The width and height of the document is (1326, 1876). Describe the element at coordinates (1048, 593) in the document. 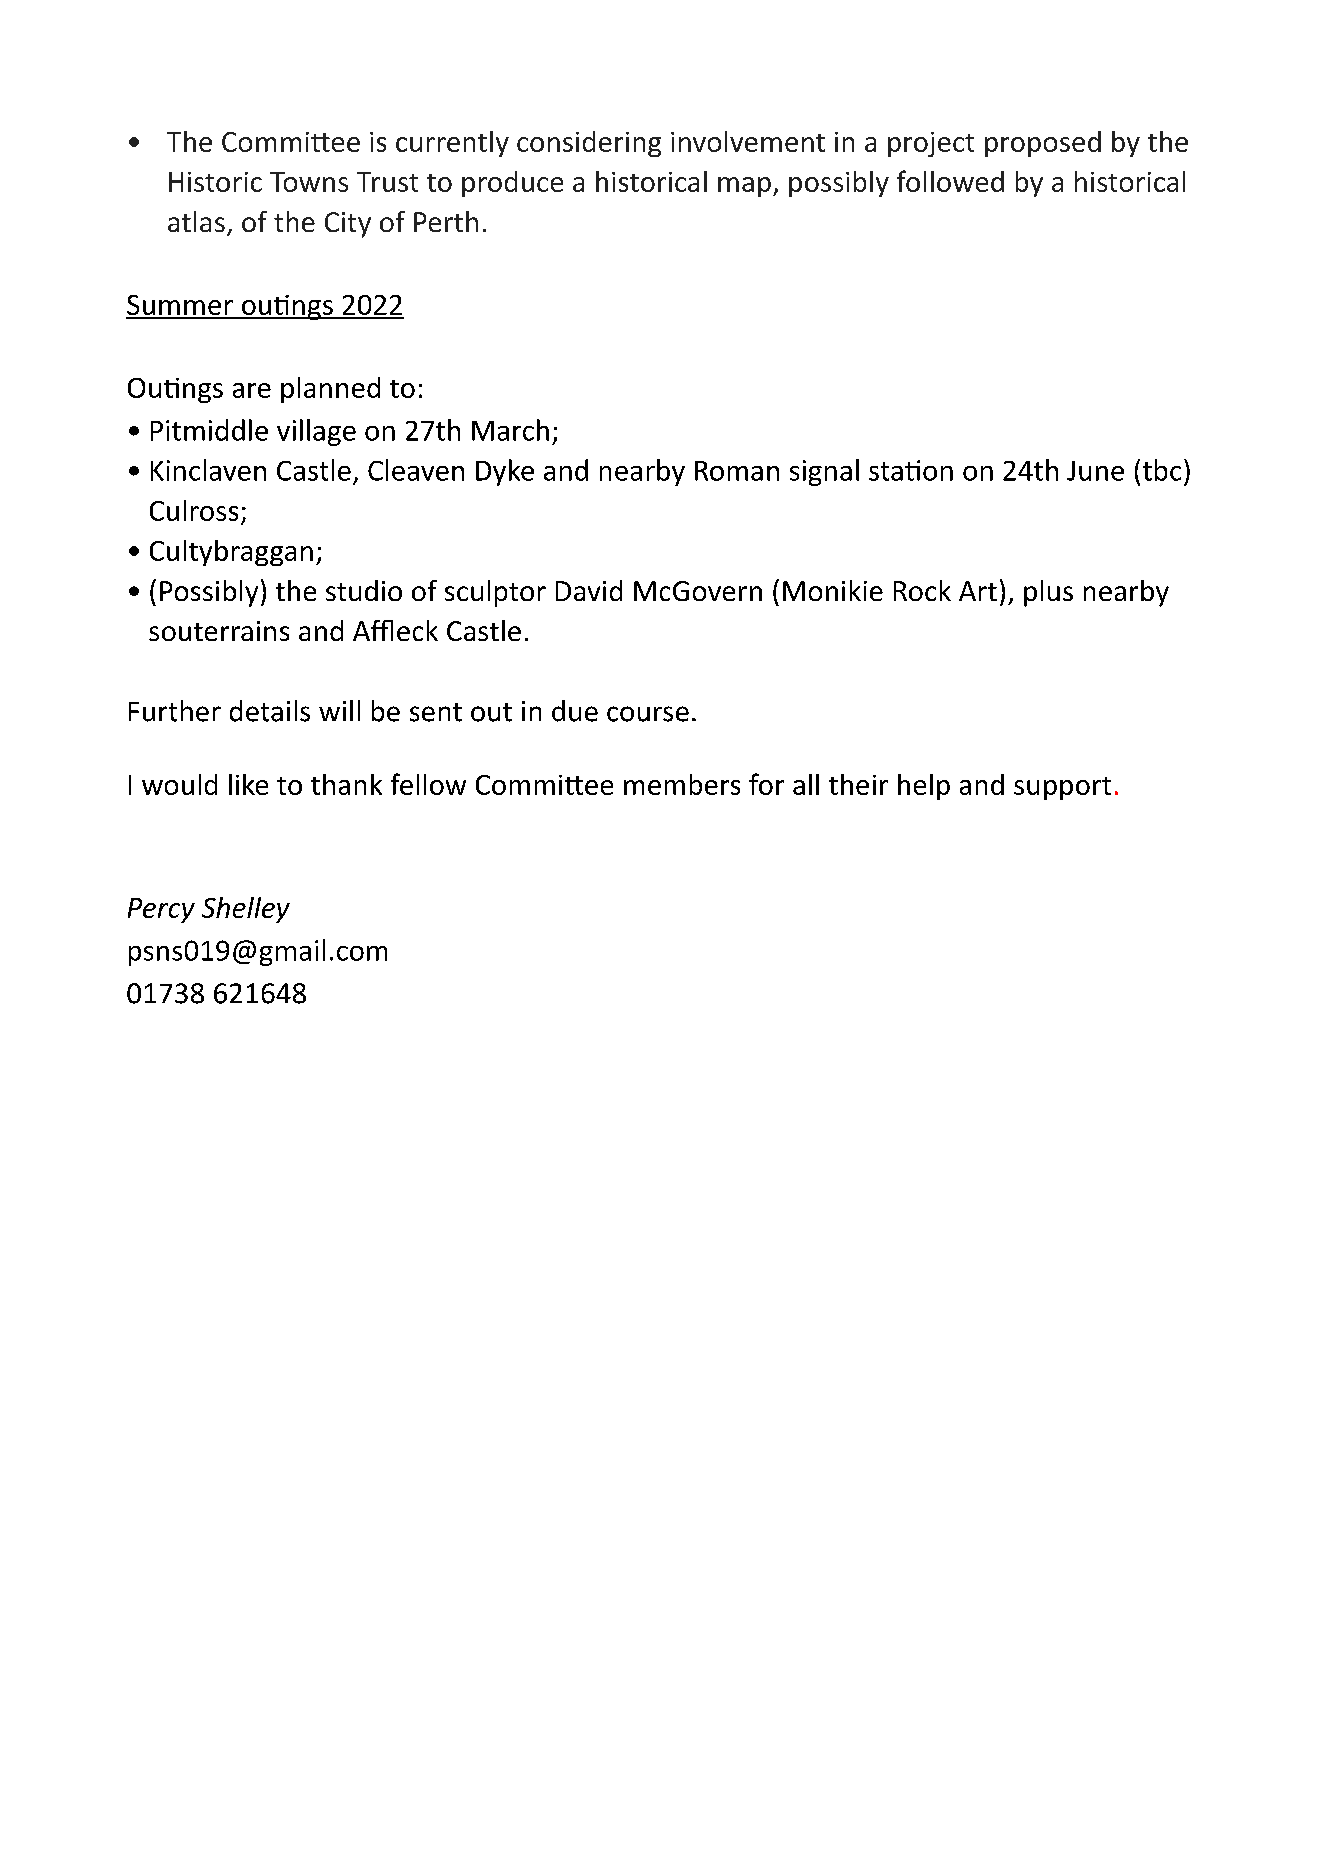

I see `plus` at that location.
